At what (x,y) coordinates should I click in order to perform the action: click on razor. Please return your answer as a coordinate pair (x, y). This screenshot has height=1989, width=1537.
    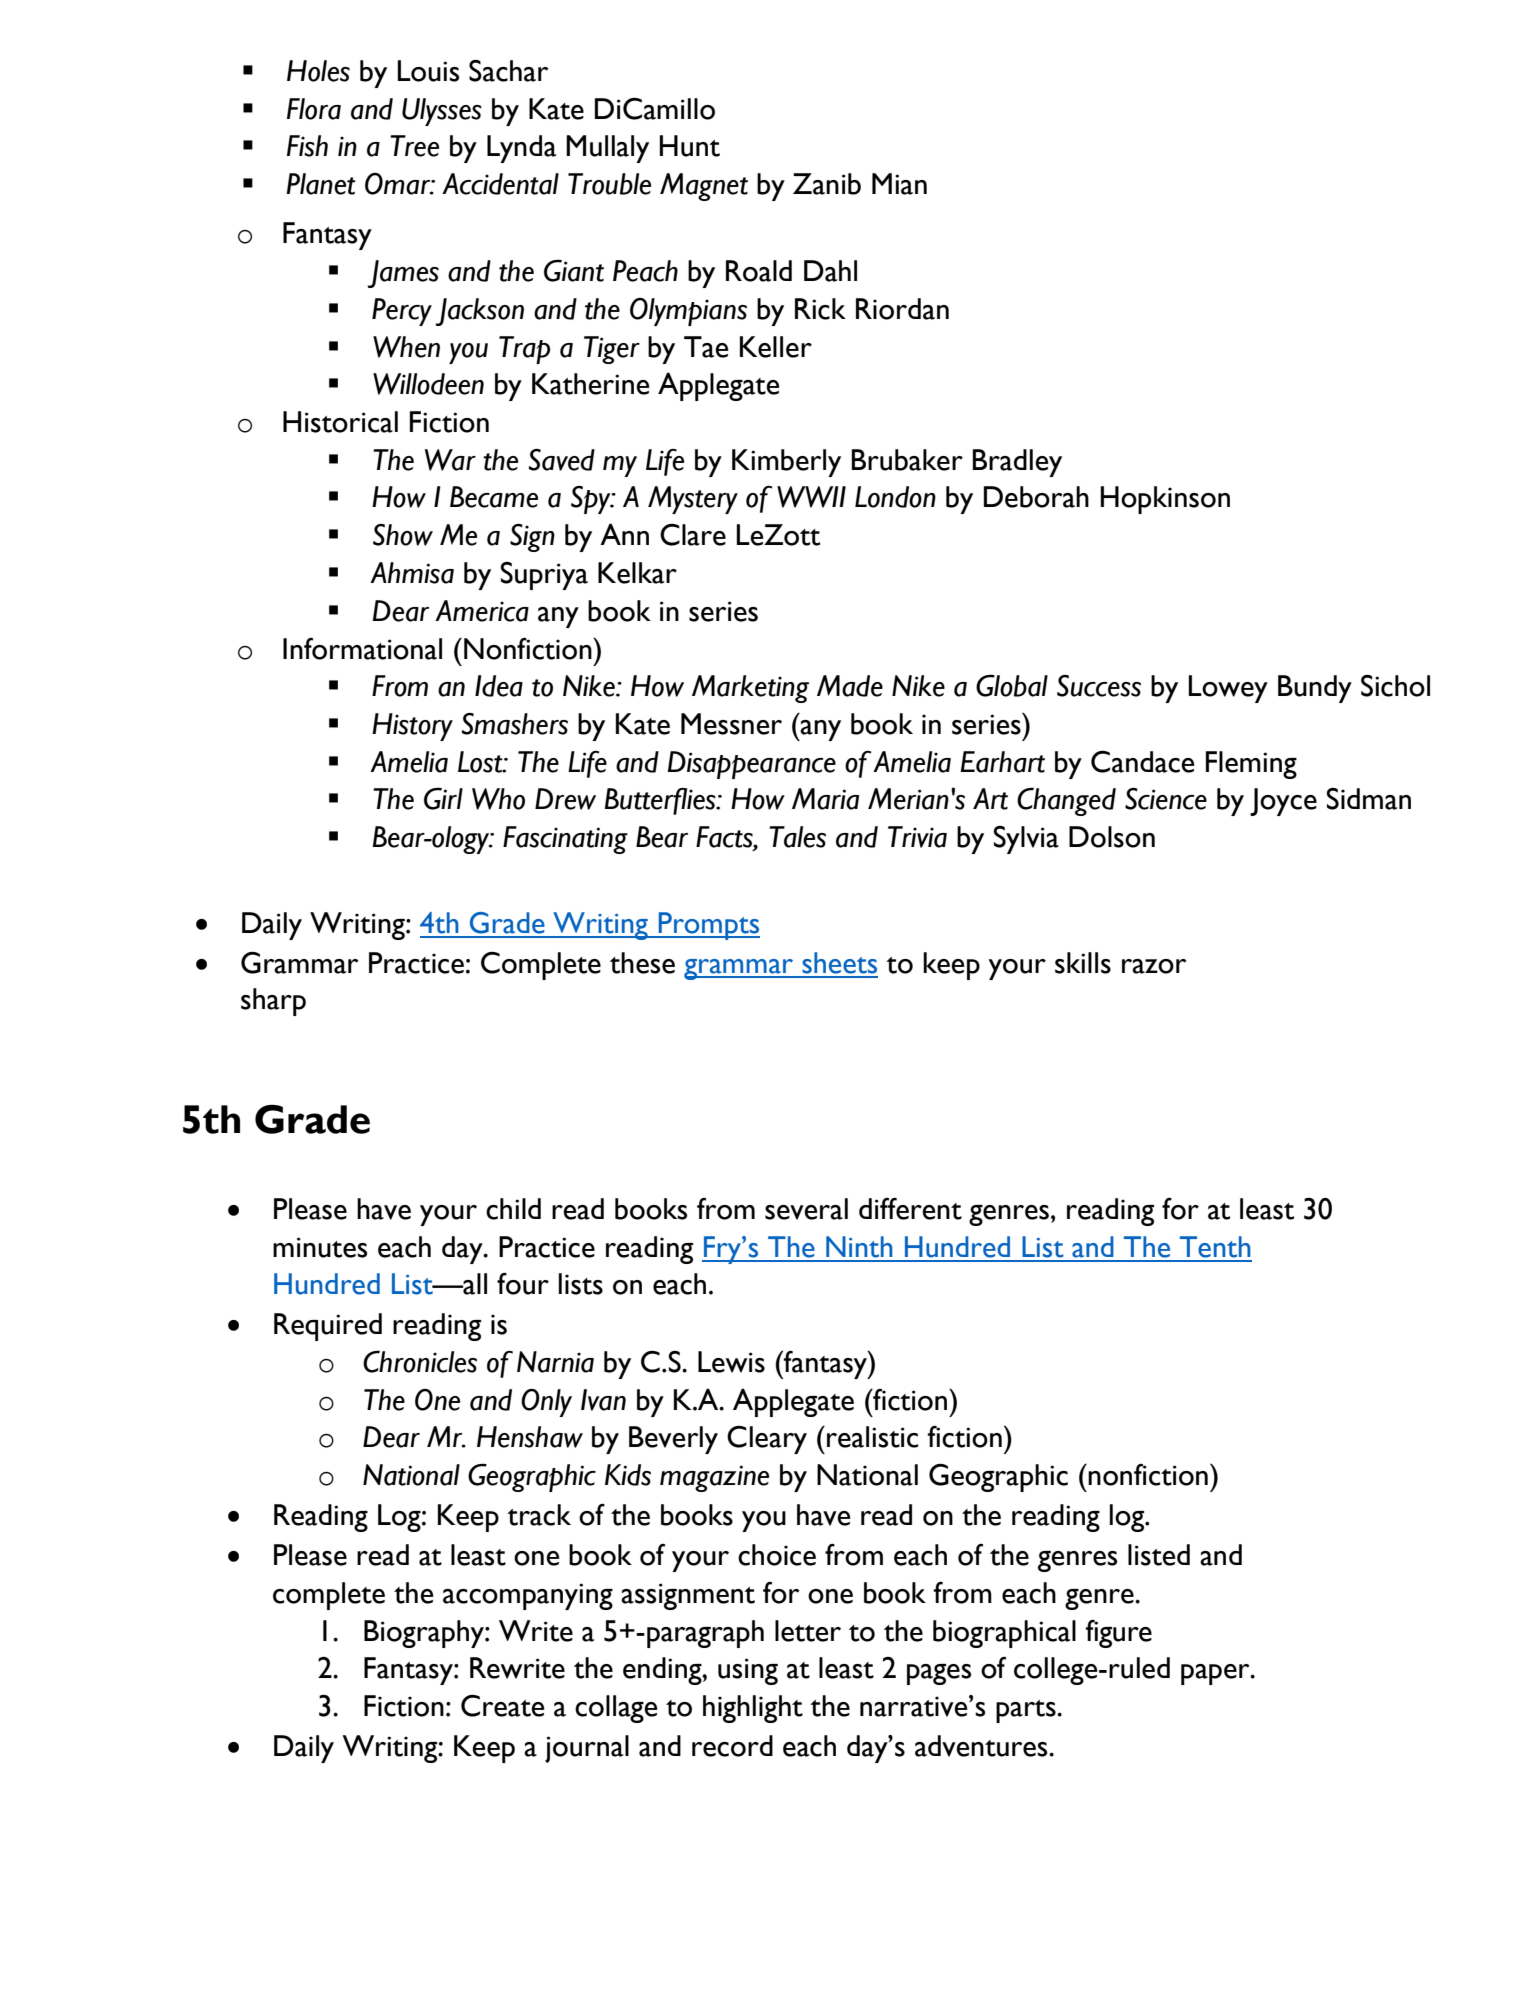
    Looking at the image, I should click on (1154, 966).
